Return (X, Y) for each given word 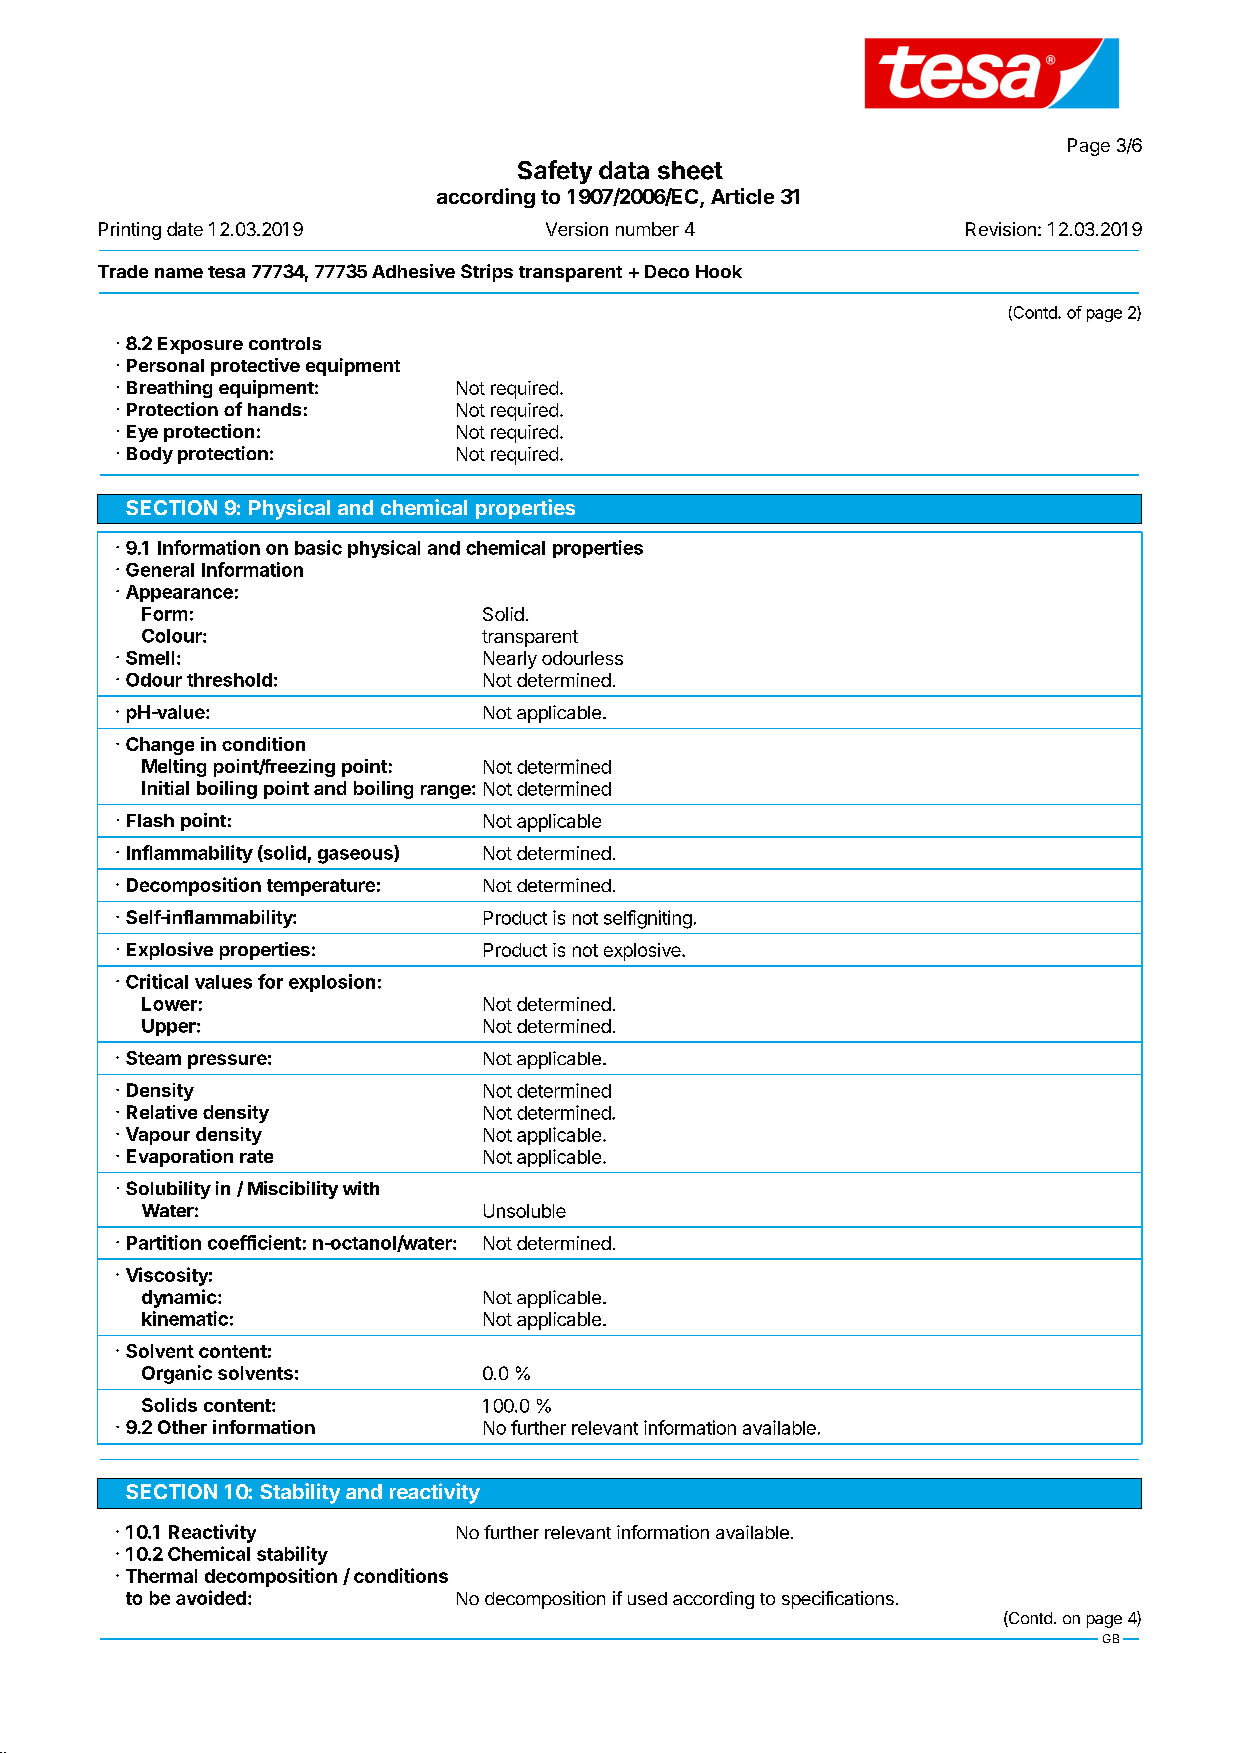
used (647, 1598)
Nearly (510, 660)
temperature (321, 887)
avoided (211, 1597)
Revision (1001, 229)
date (185, 229)
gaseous (356, 856)
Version (577, 229)
